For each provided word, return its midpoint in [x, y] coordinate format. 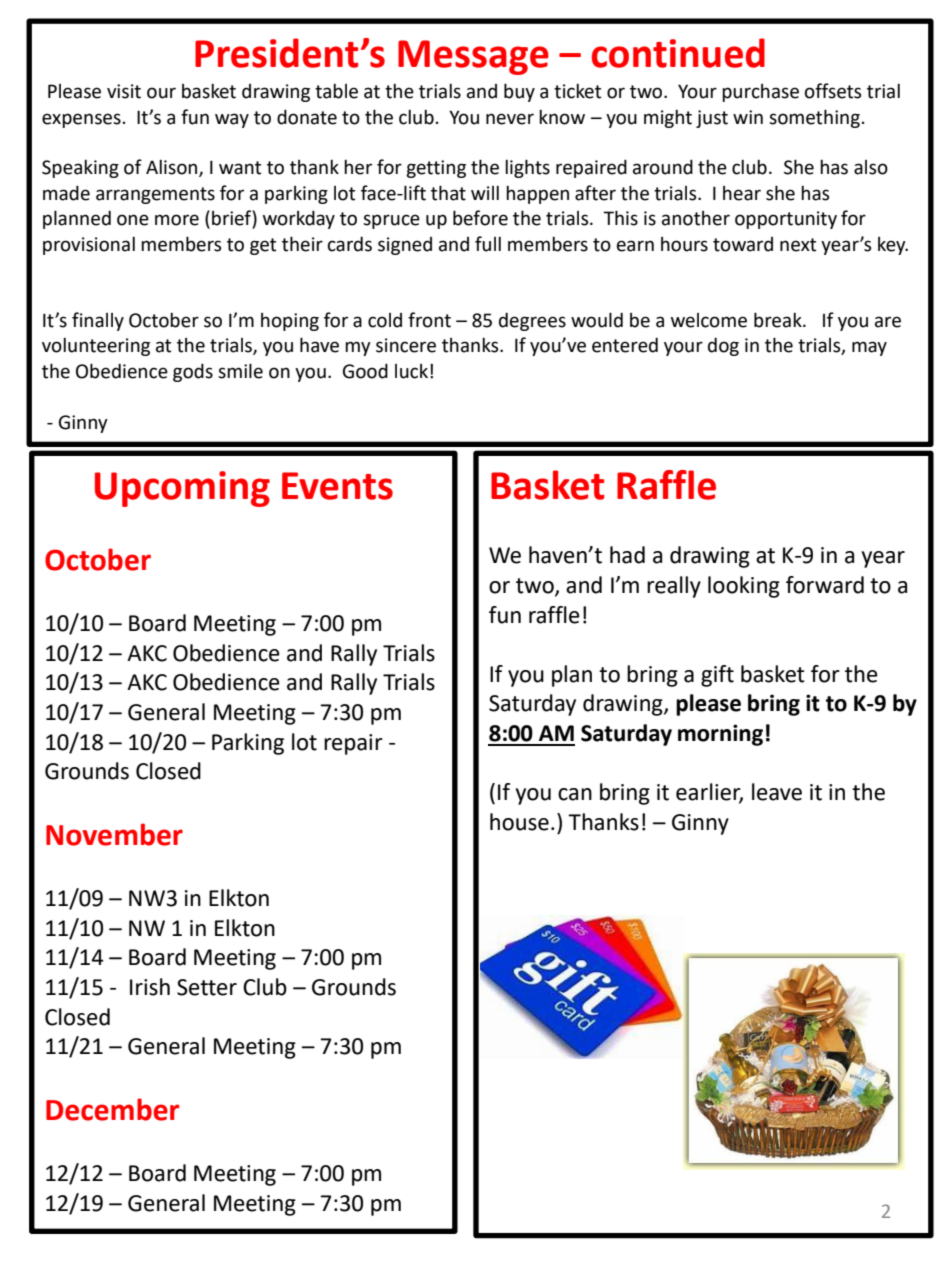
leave [777, 792]
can [575, 794]
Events [337, 486]
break [779, 320]
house [519, 822]
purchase [760, 93]
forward [825, 585]
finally [98, 321]
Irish [150, 987]
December [112, 1109]
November [114, 834]
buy [519, 92]
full [488, 244]
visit [124, 91]
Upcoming [182, 489]
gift [717, 676]
